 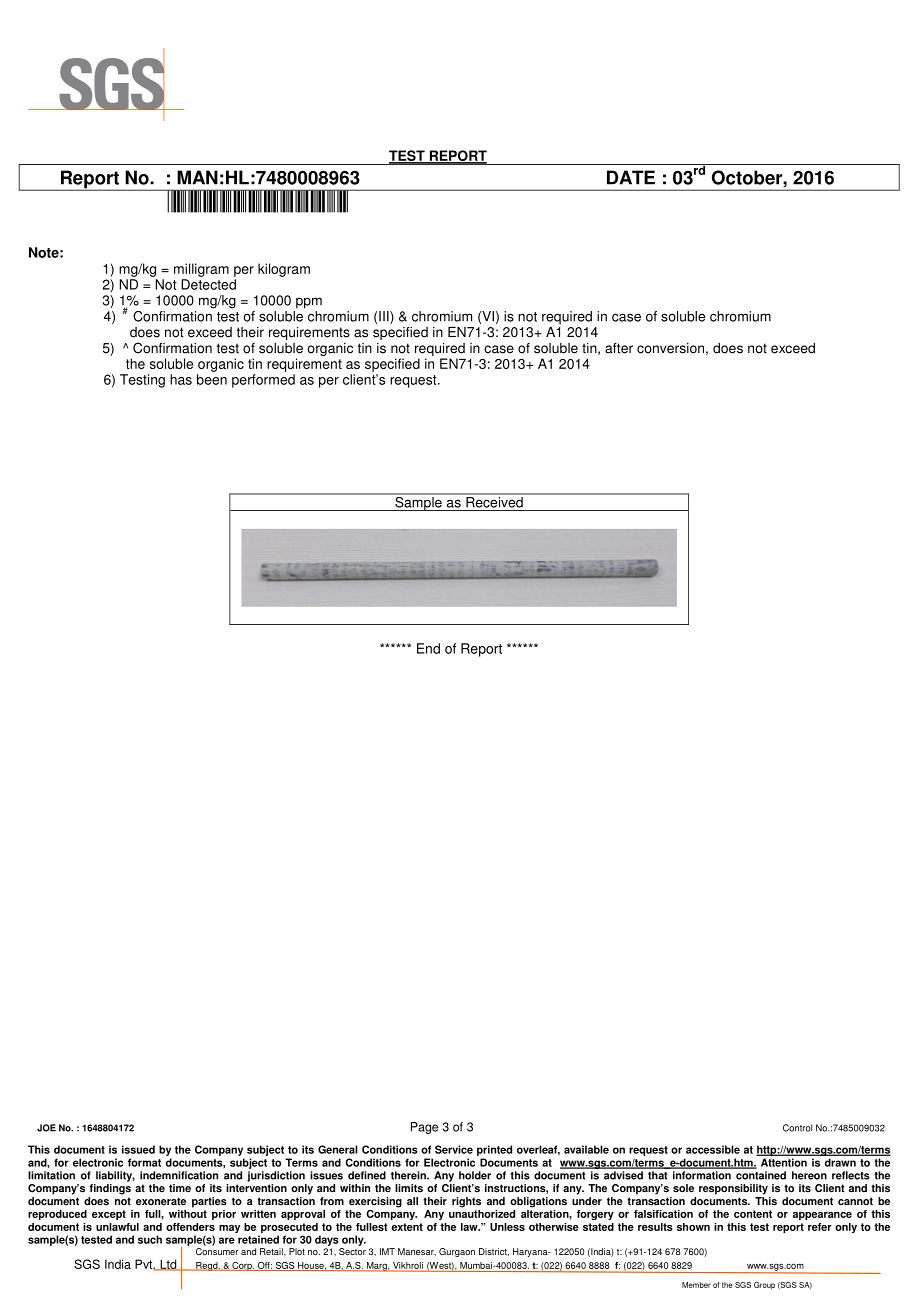 What do you see at coordinates (46, 1128) in the screenshot?
I see `JOE` at bounding box center [46, 1128].
